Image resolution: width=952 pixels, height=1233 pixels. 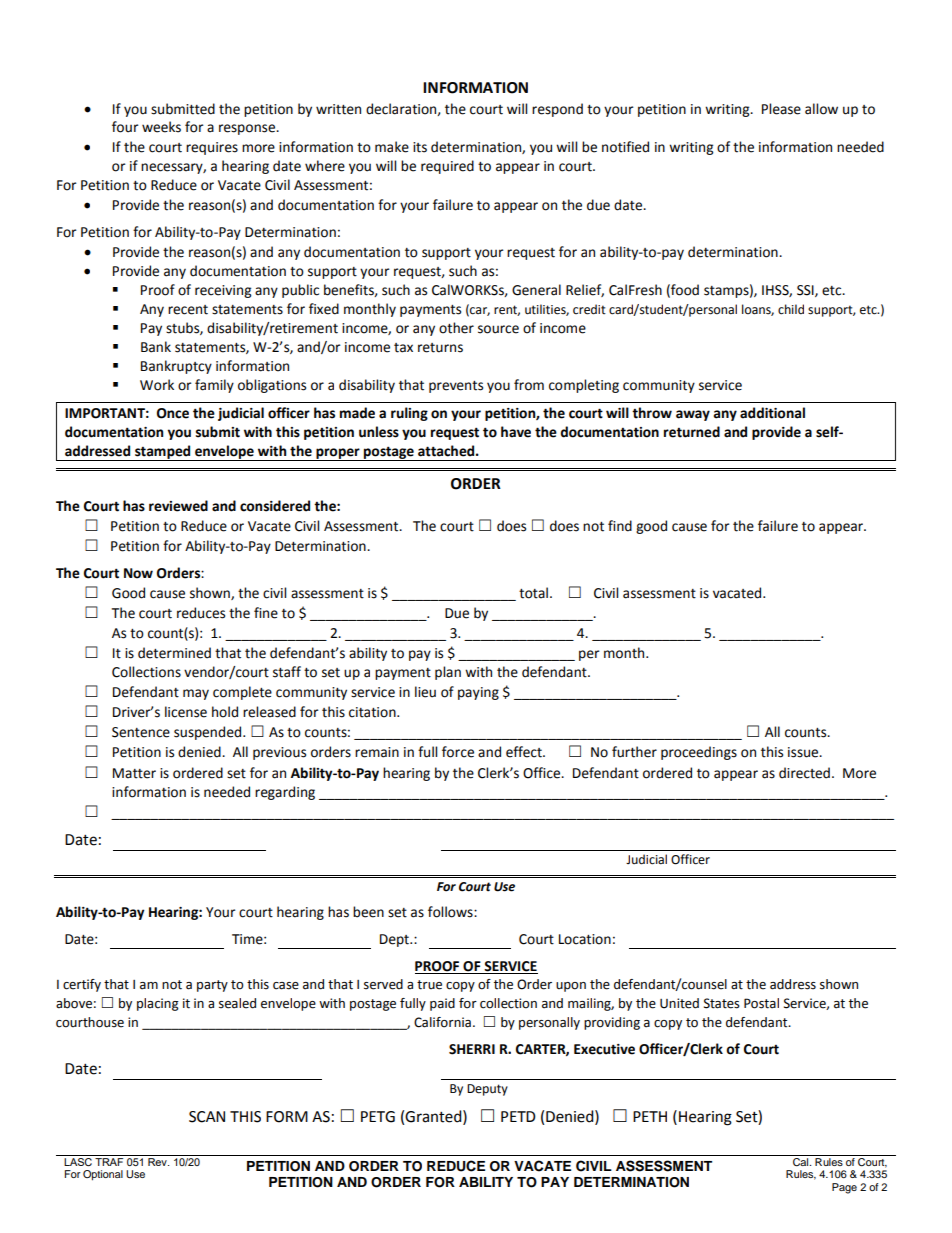 I want to click on required, so click(x=447, y=167).
